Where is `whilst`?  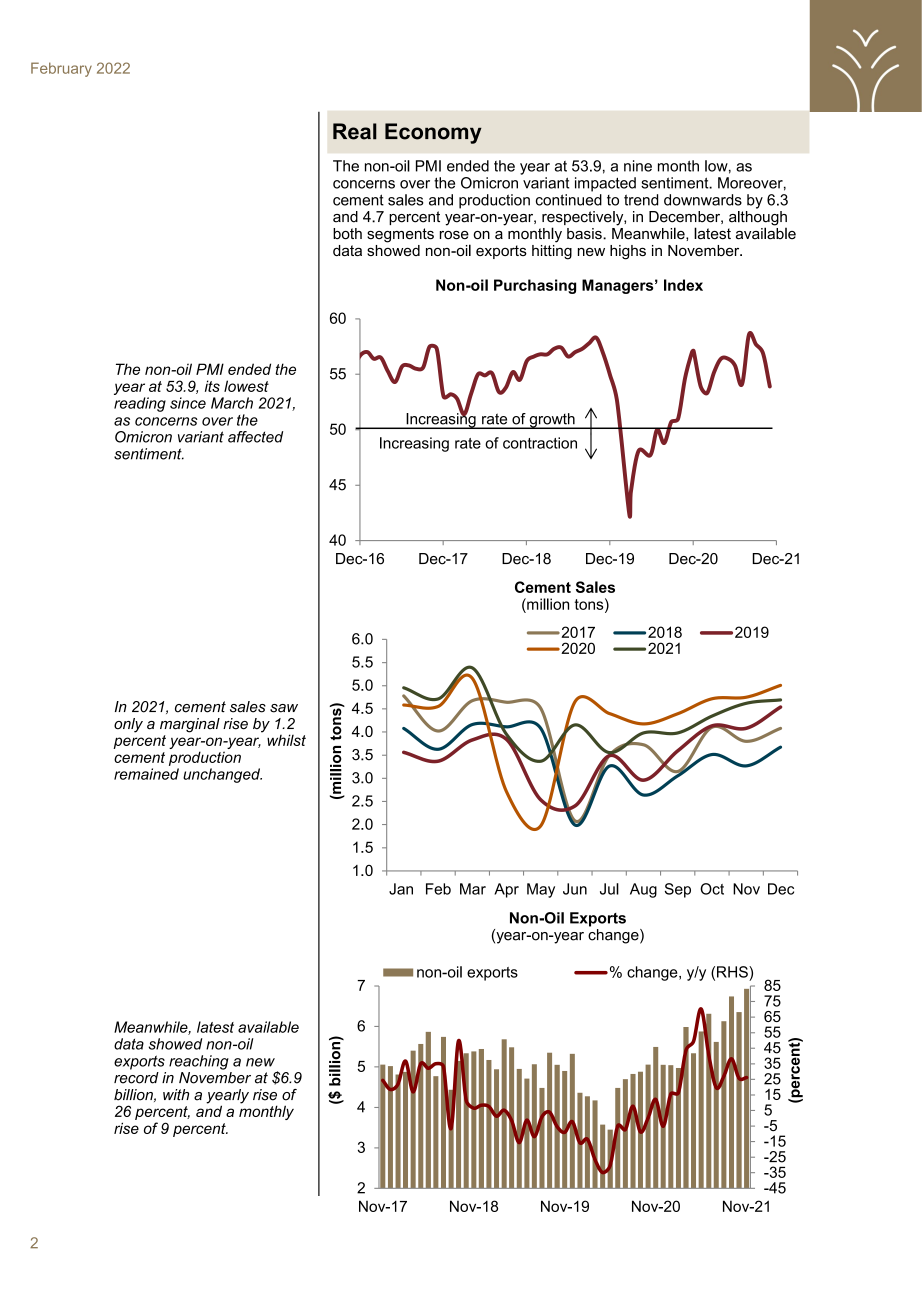
whilst is located at coordinates (286, 740).
